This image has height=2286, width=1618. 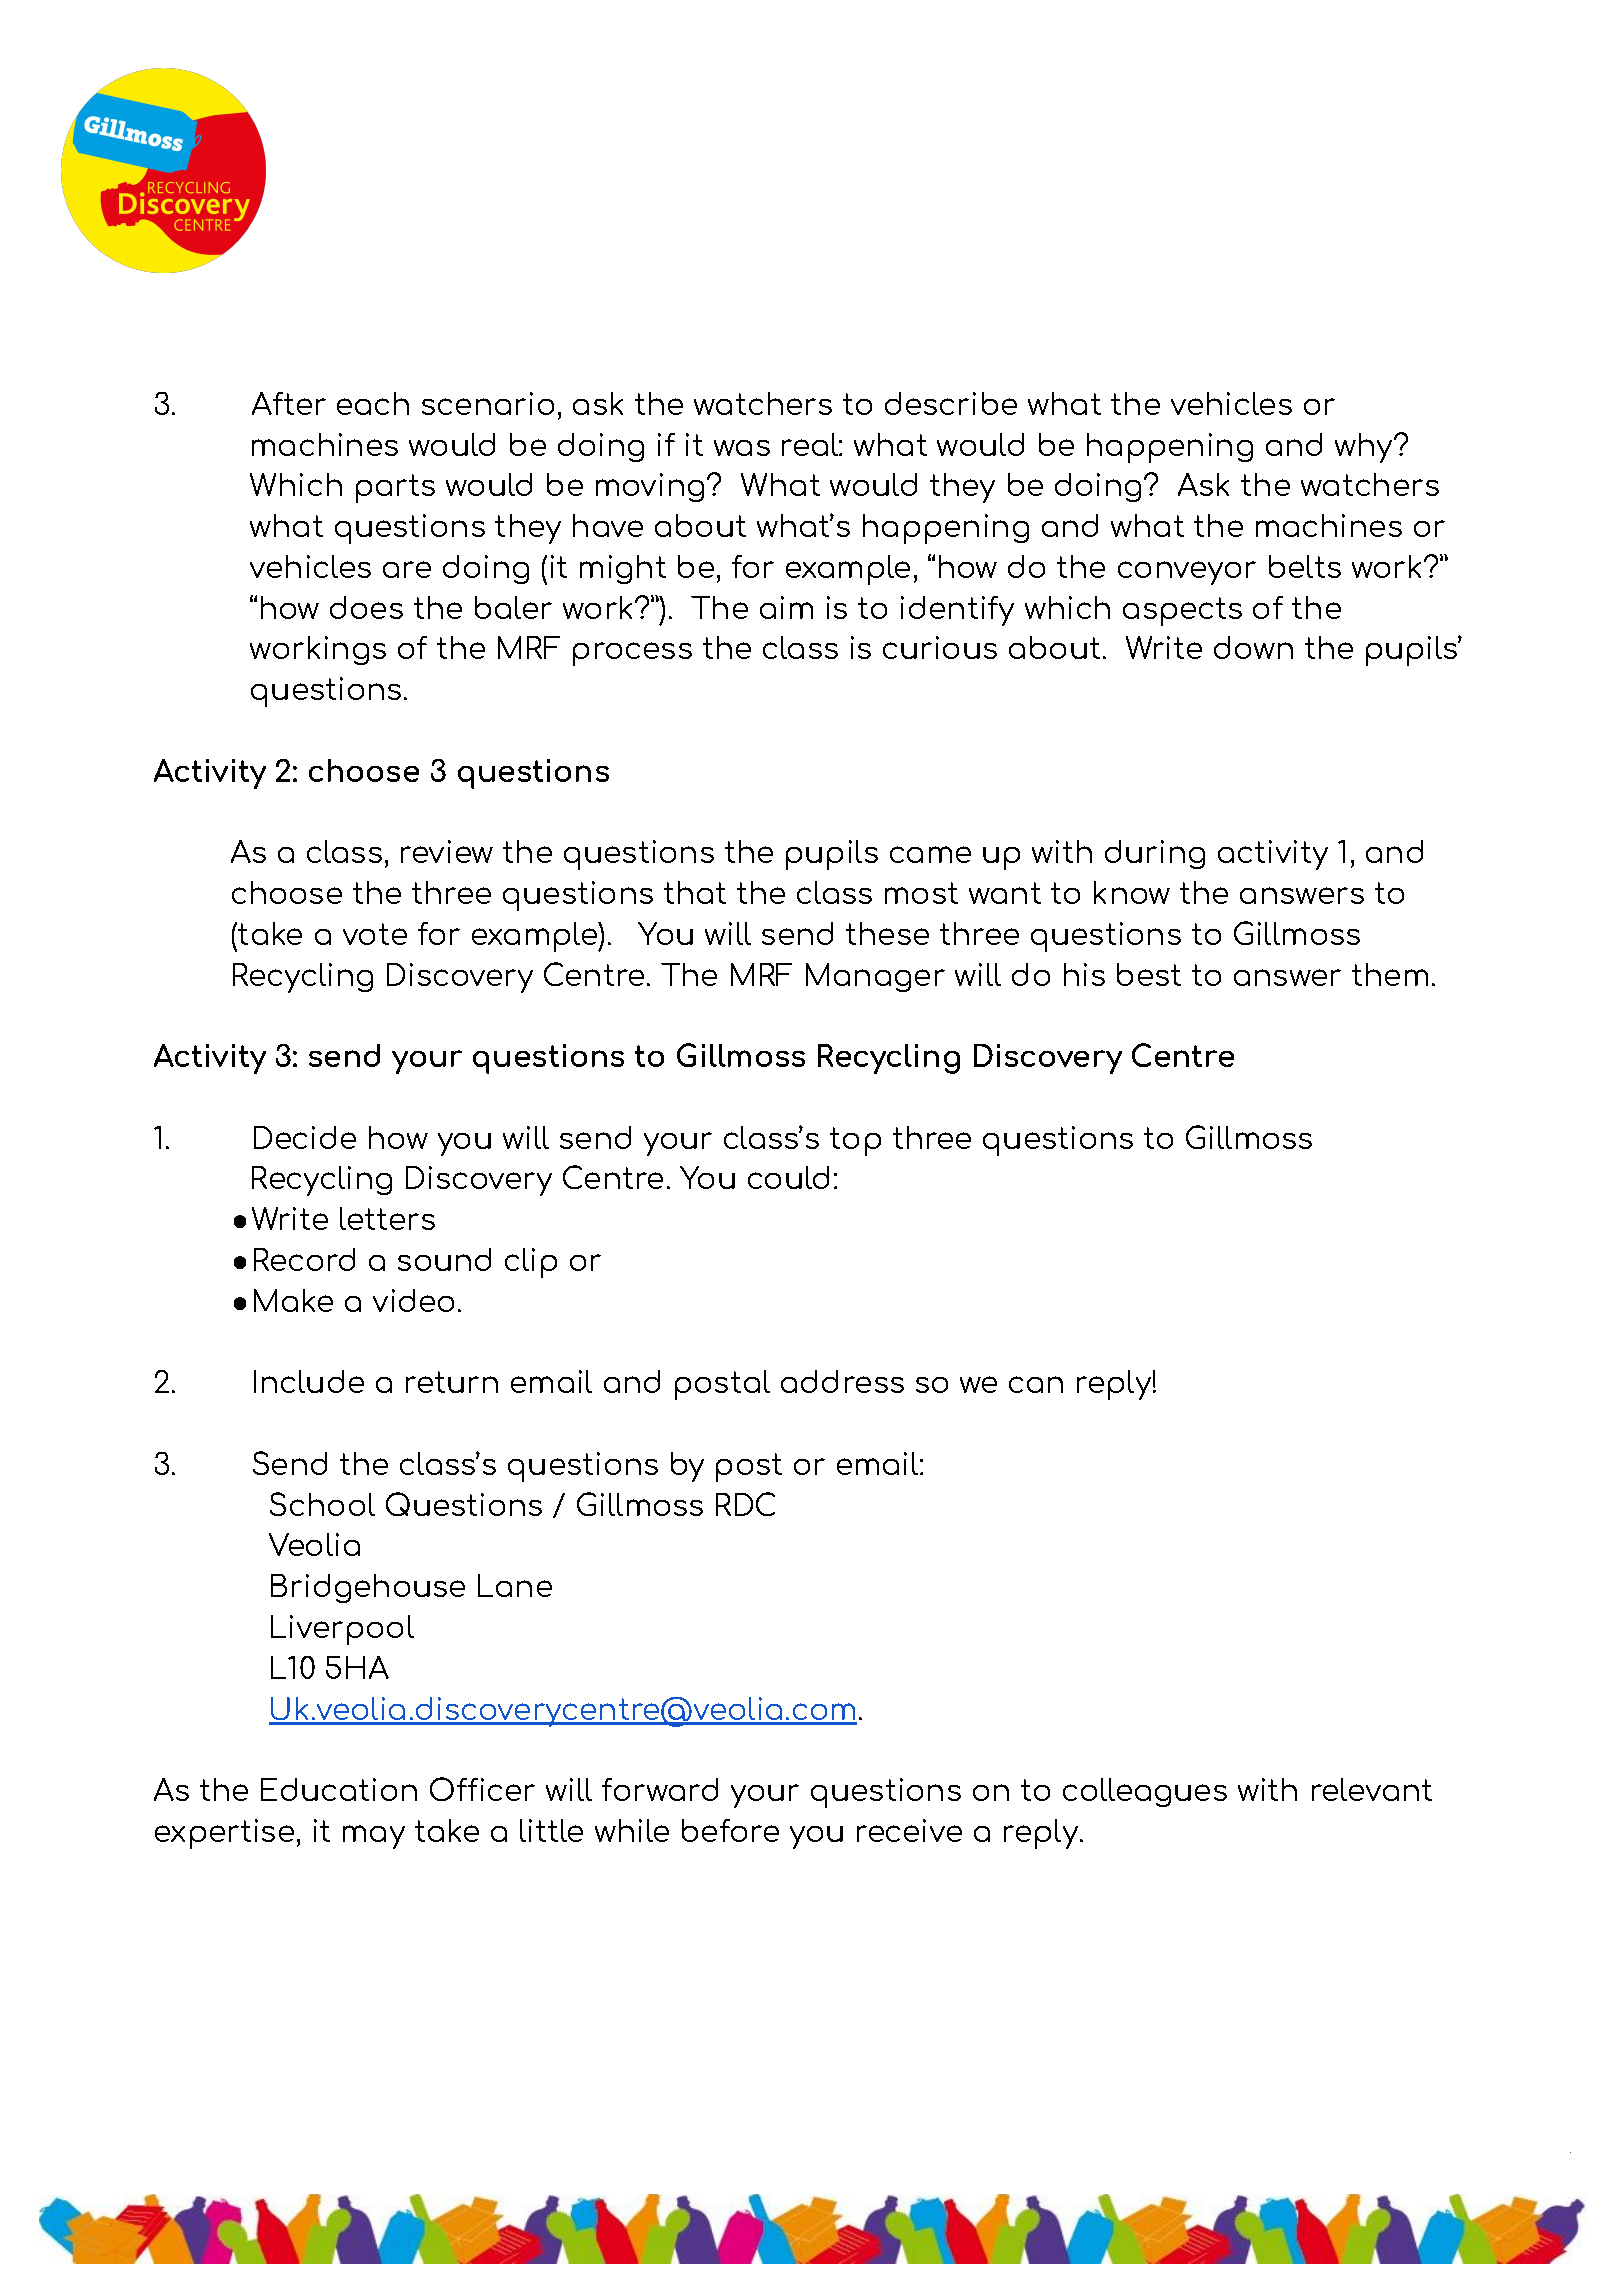 What do you see at coordinates (375, 934) in the image?
I see `vote` at bounding box center [375, 934].
